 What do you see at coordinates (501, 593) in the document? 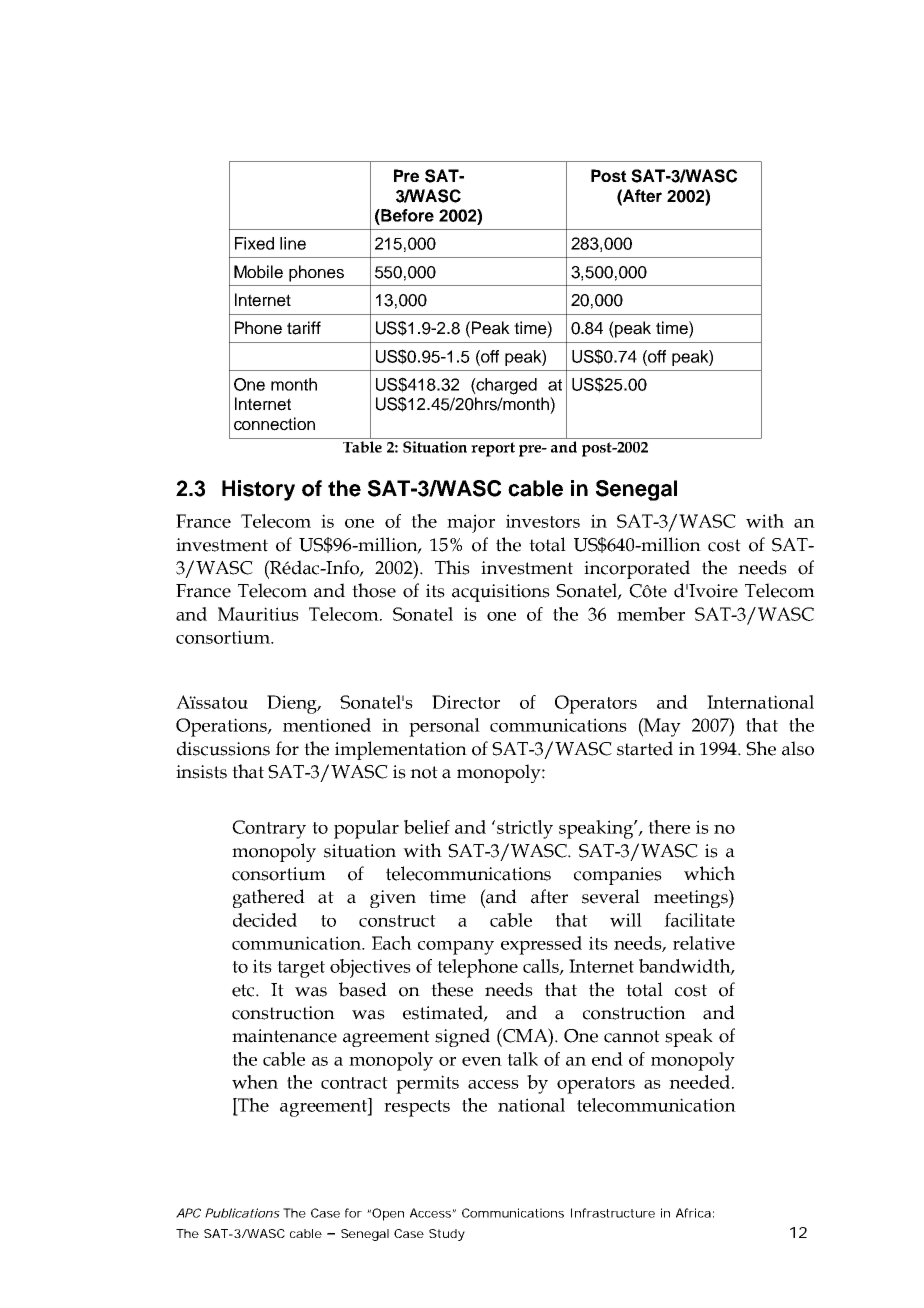
I see `acquisitions` at bounding box center [501, 593].
